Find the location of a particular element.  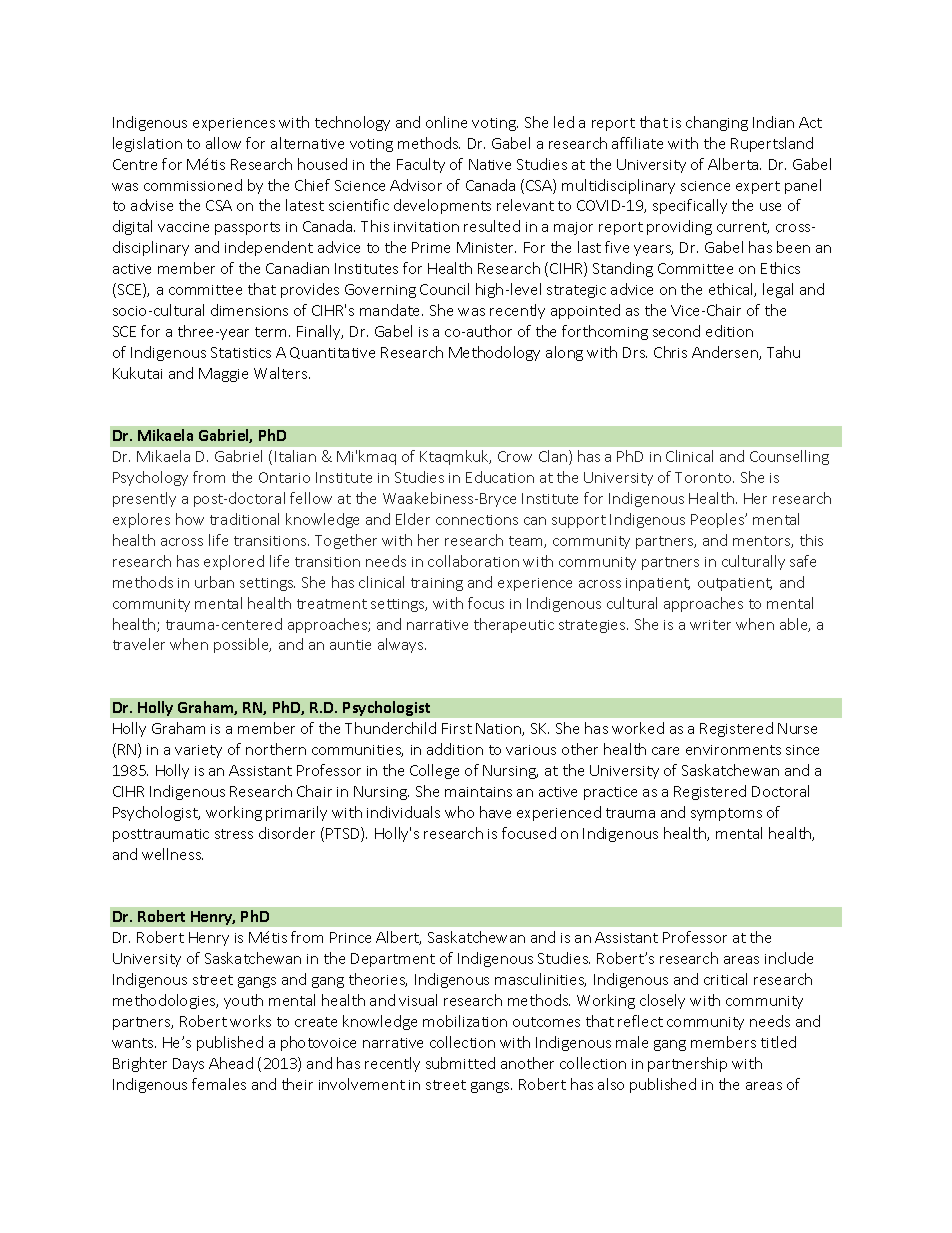

symptoms is located at coordinates (726, 814).
